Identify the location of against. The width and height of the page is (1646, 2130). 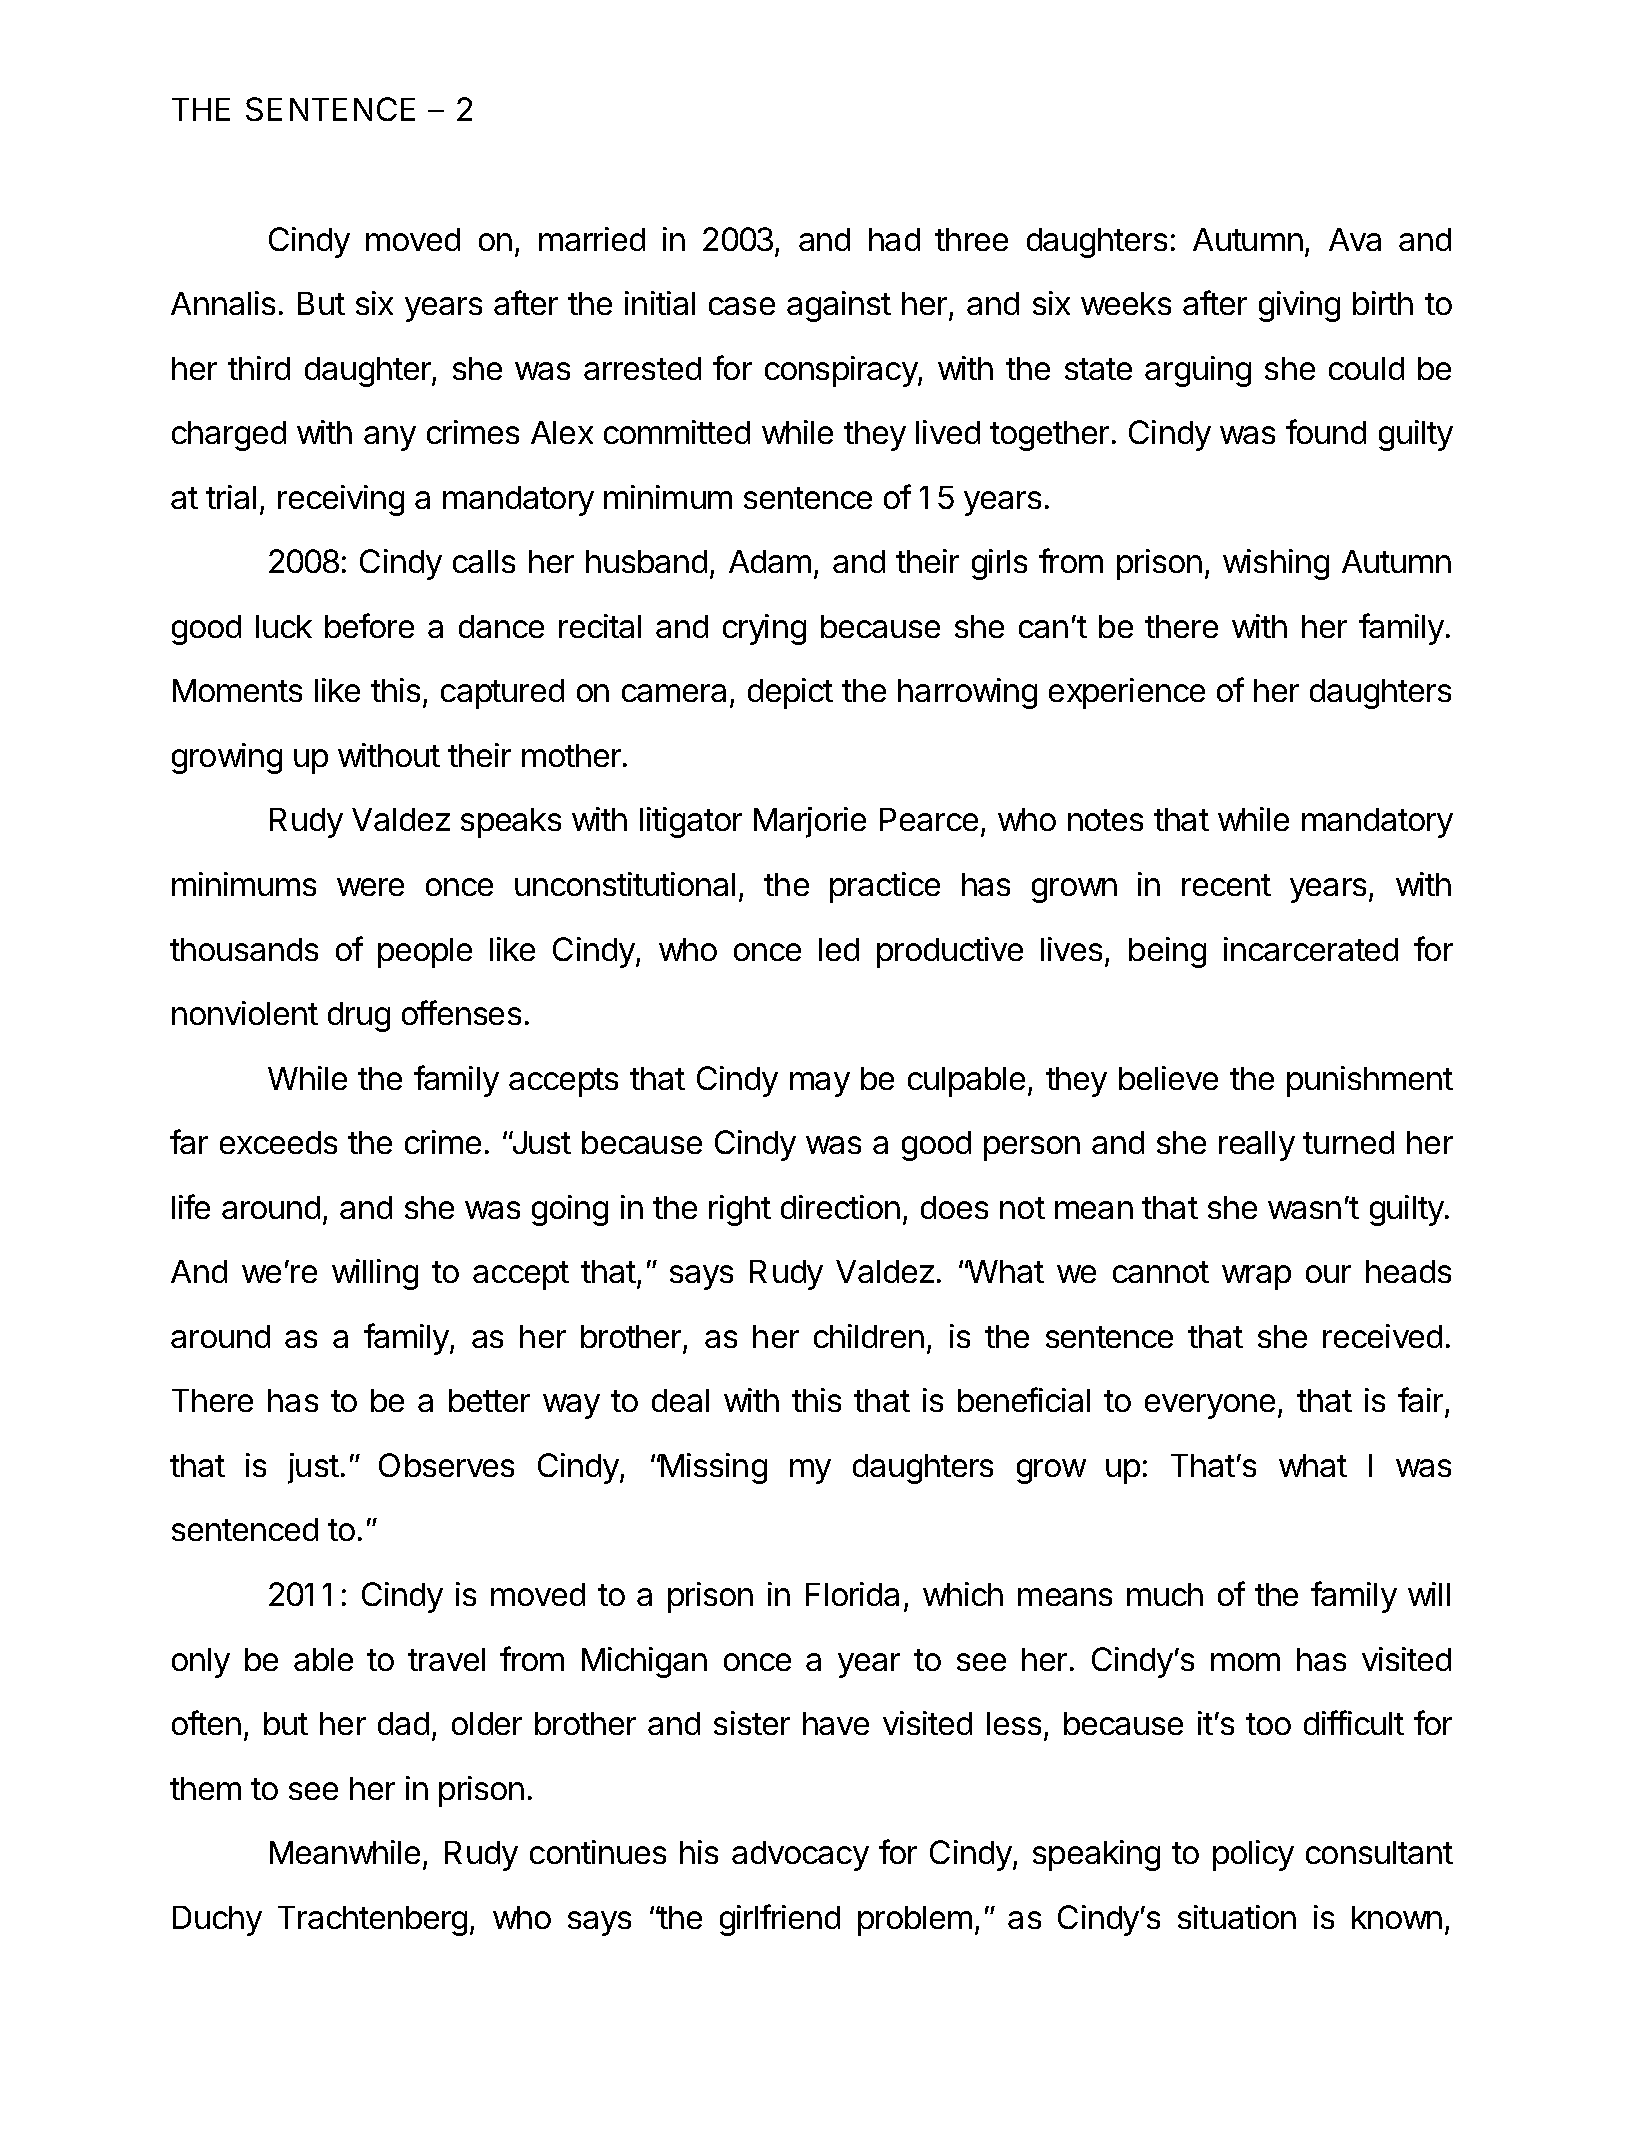
(839, 306).
